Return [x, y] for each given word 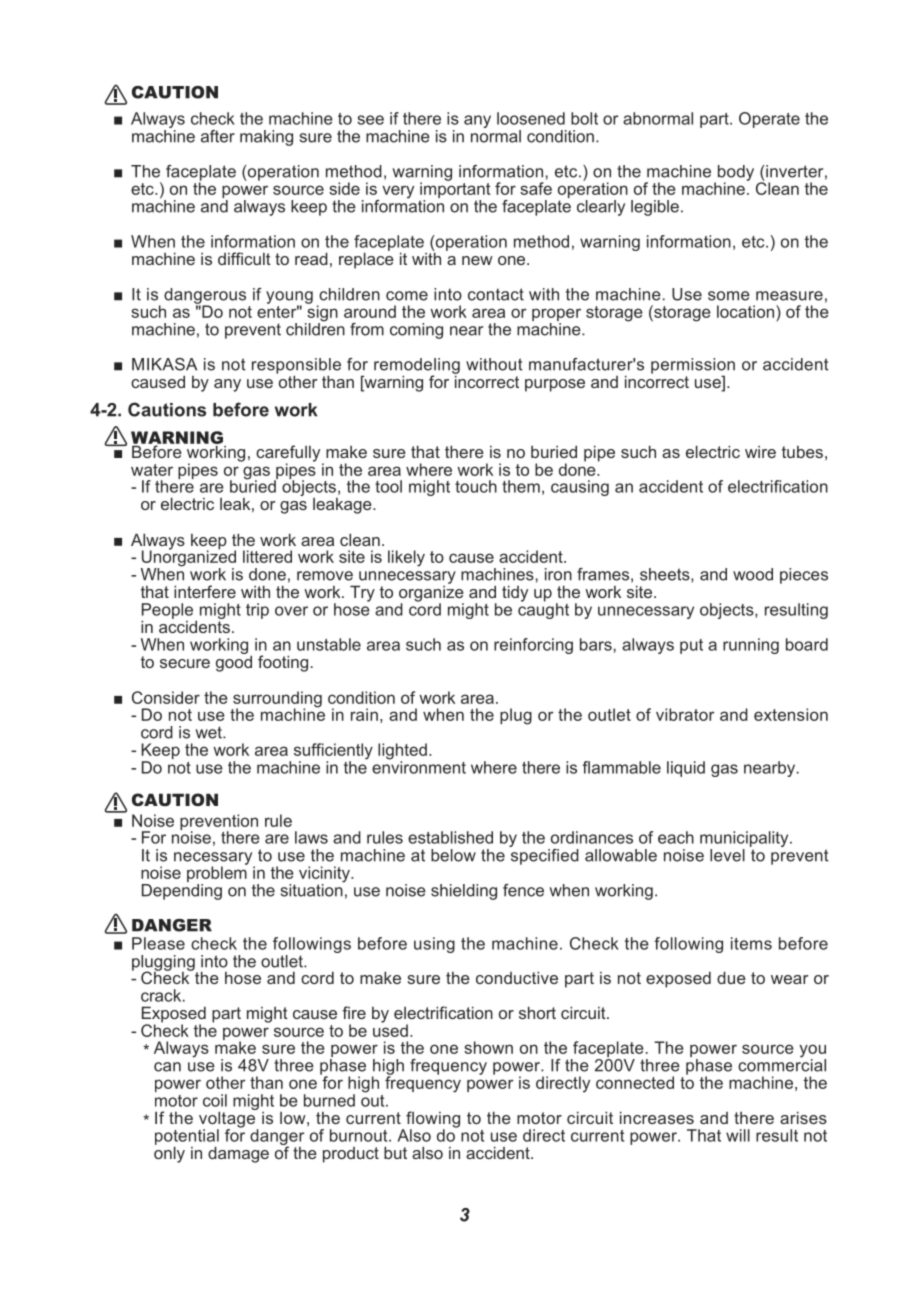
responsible [296, 367]
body [736, 174]
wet [210, 732]
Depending [182, 892]
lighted [402, 752]
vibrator [685, 714]
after [218, 136]
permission [693, 367]
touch [476, 486]
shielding [464, 892]
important [455, 190]
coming [416, 331]
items [751, 943]
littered [267, 556]
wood [753, 574]
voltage [228, 1119]
